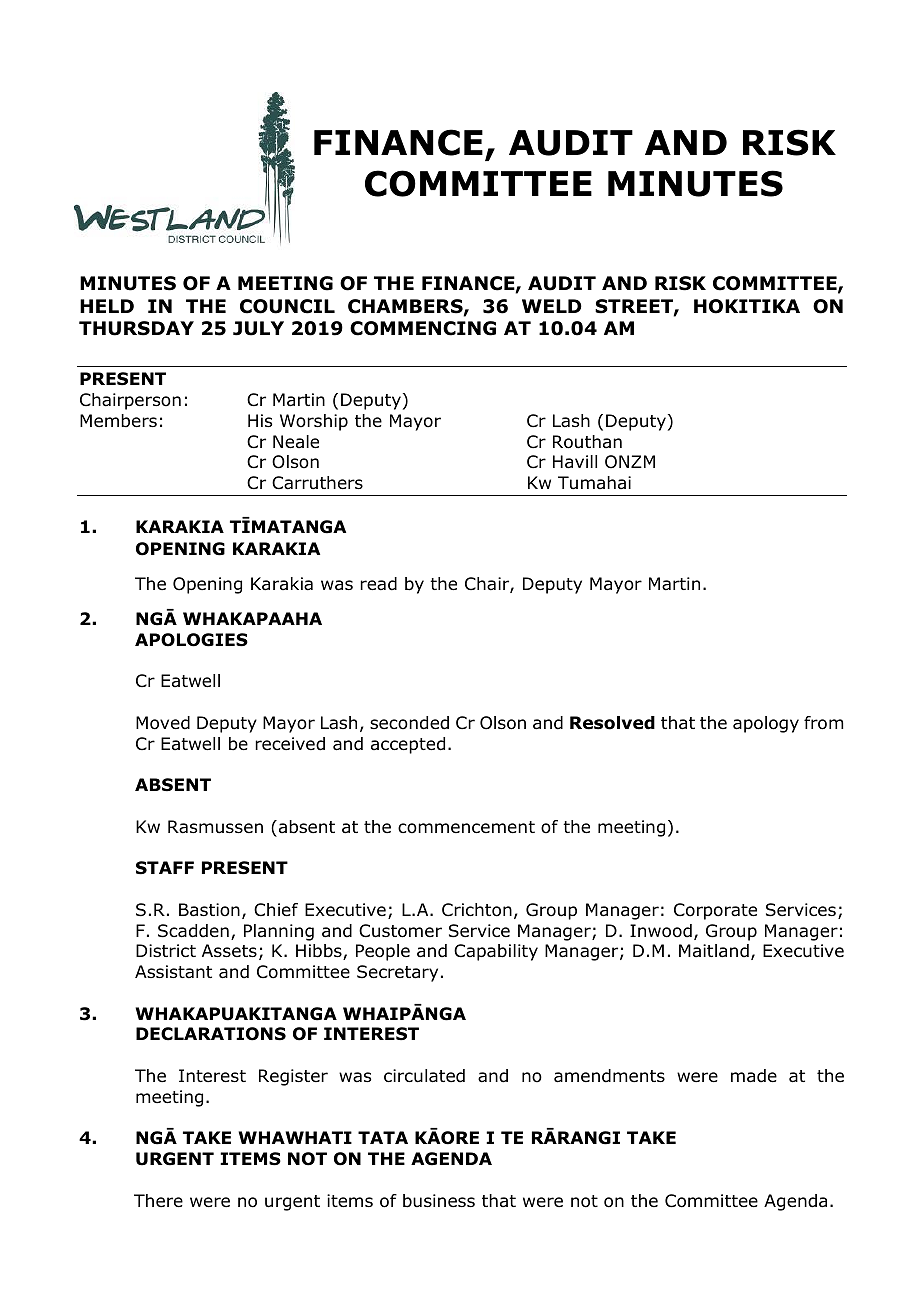 This image has height=1308, width=924. What do you see at coordinates (552, 306) in the image?
I see `WELD` at bounding box center [552, 306].
